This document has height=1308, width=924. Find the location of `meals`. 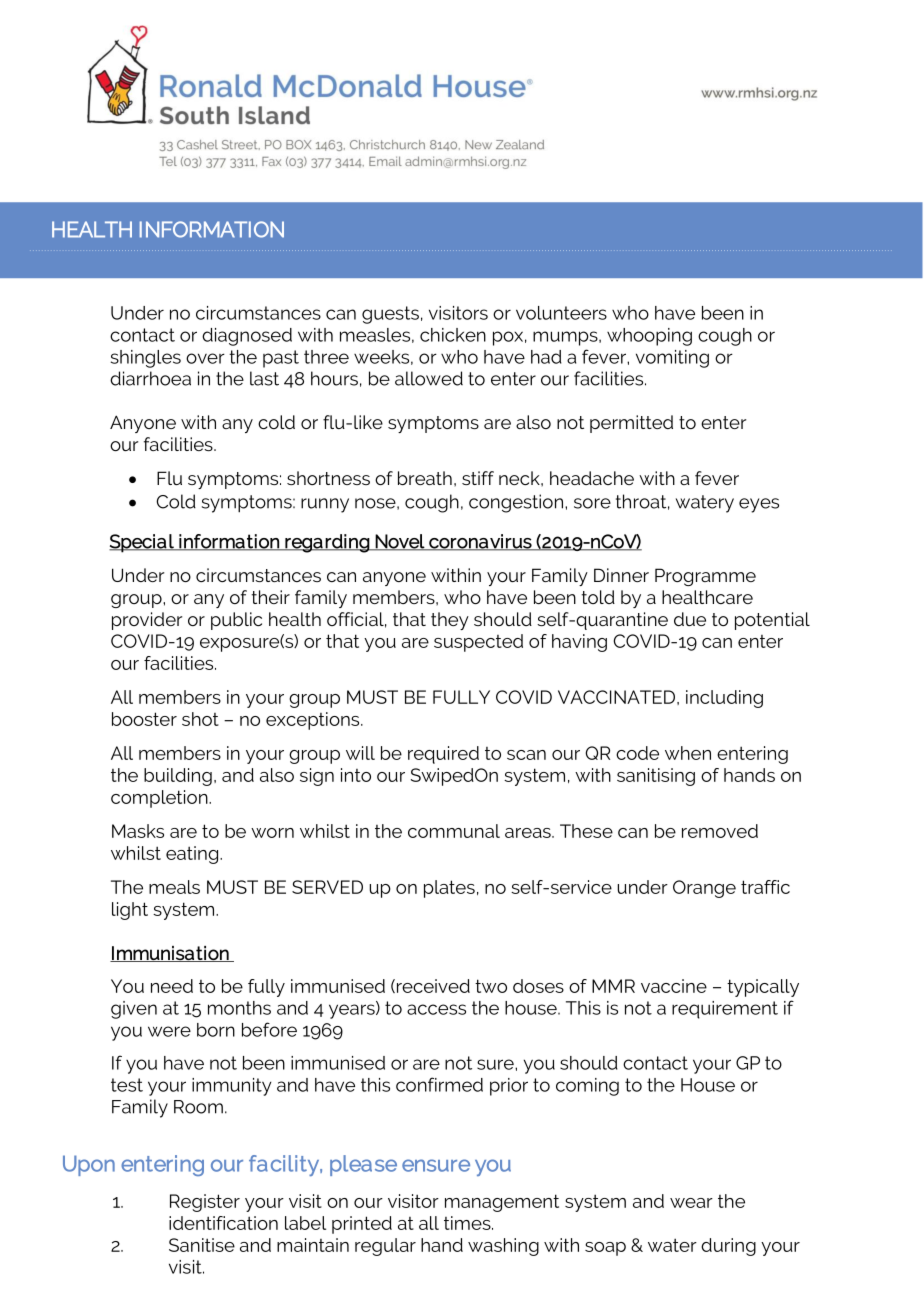

meals is located at coordinates (174, 887).
